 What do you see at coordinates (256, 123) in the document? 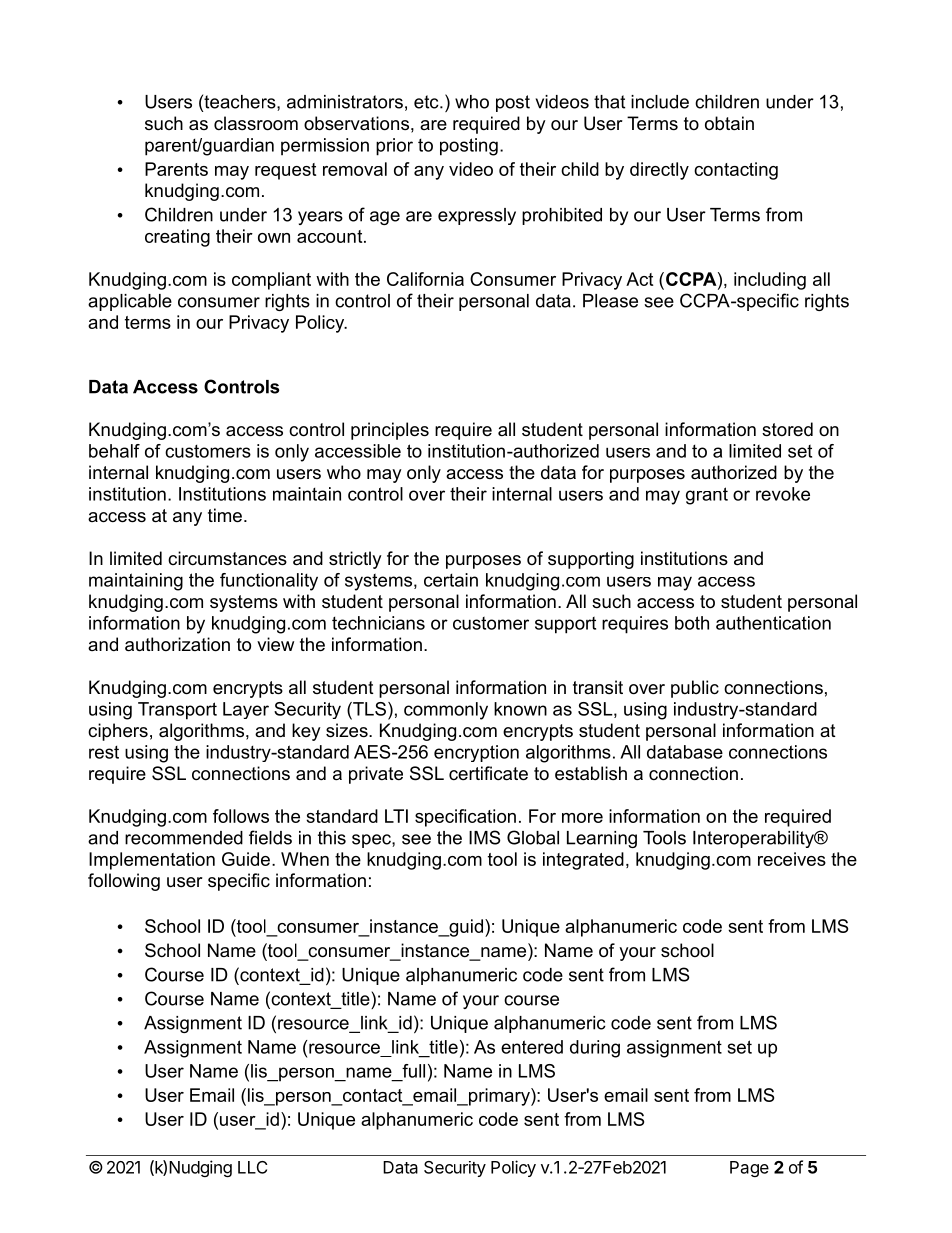
I see `classroom` at bounding box center [256, 123].
